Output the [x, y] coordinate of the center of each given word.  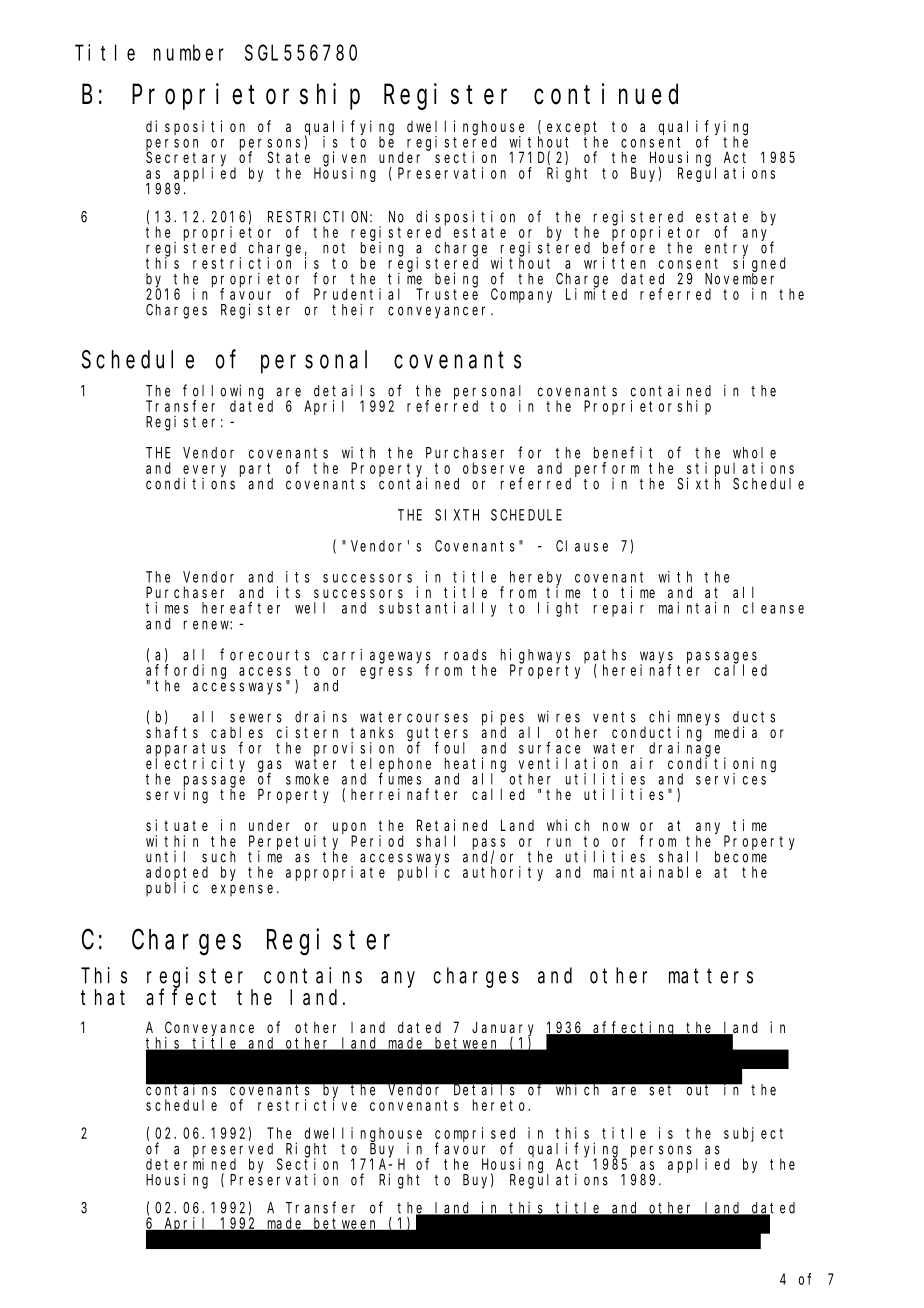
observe [493, 468]
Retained [452, 825]
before [629, 247]
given [344, 159]
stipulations [740, 470]
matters [711, 976]
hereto [501, 1105]
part [256, 471]
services [731, 779]
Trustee [447, 294]
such [219, 857]
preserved [233, 1151]
